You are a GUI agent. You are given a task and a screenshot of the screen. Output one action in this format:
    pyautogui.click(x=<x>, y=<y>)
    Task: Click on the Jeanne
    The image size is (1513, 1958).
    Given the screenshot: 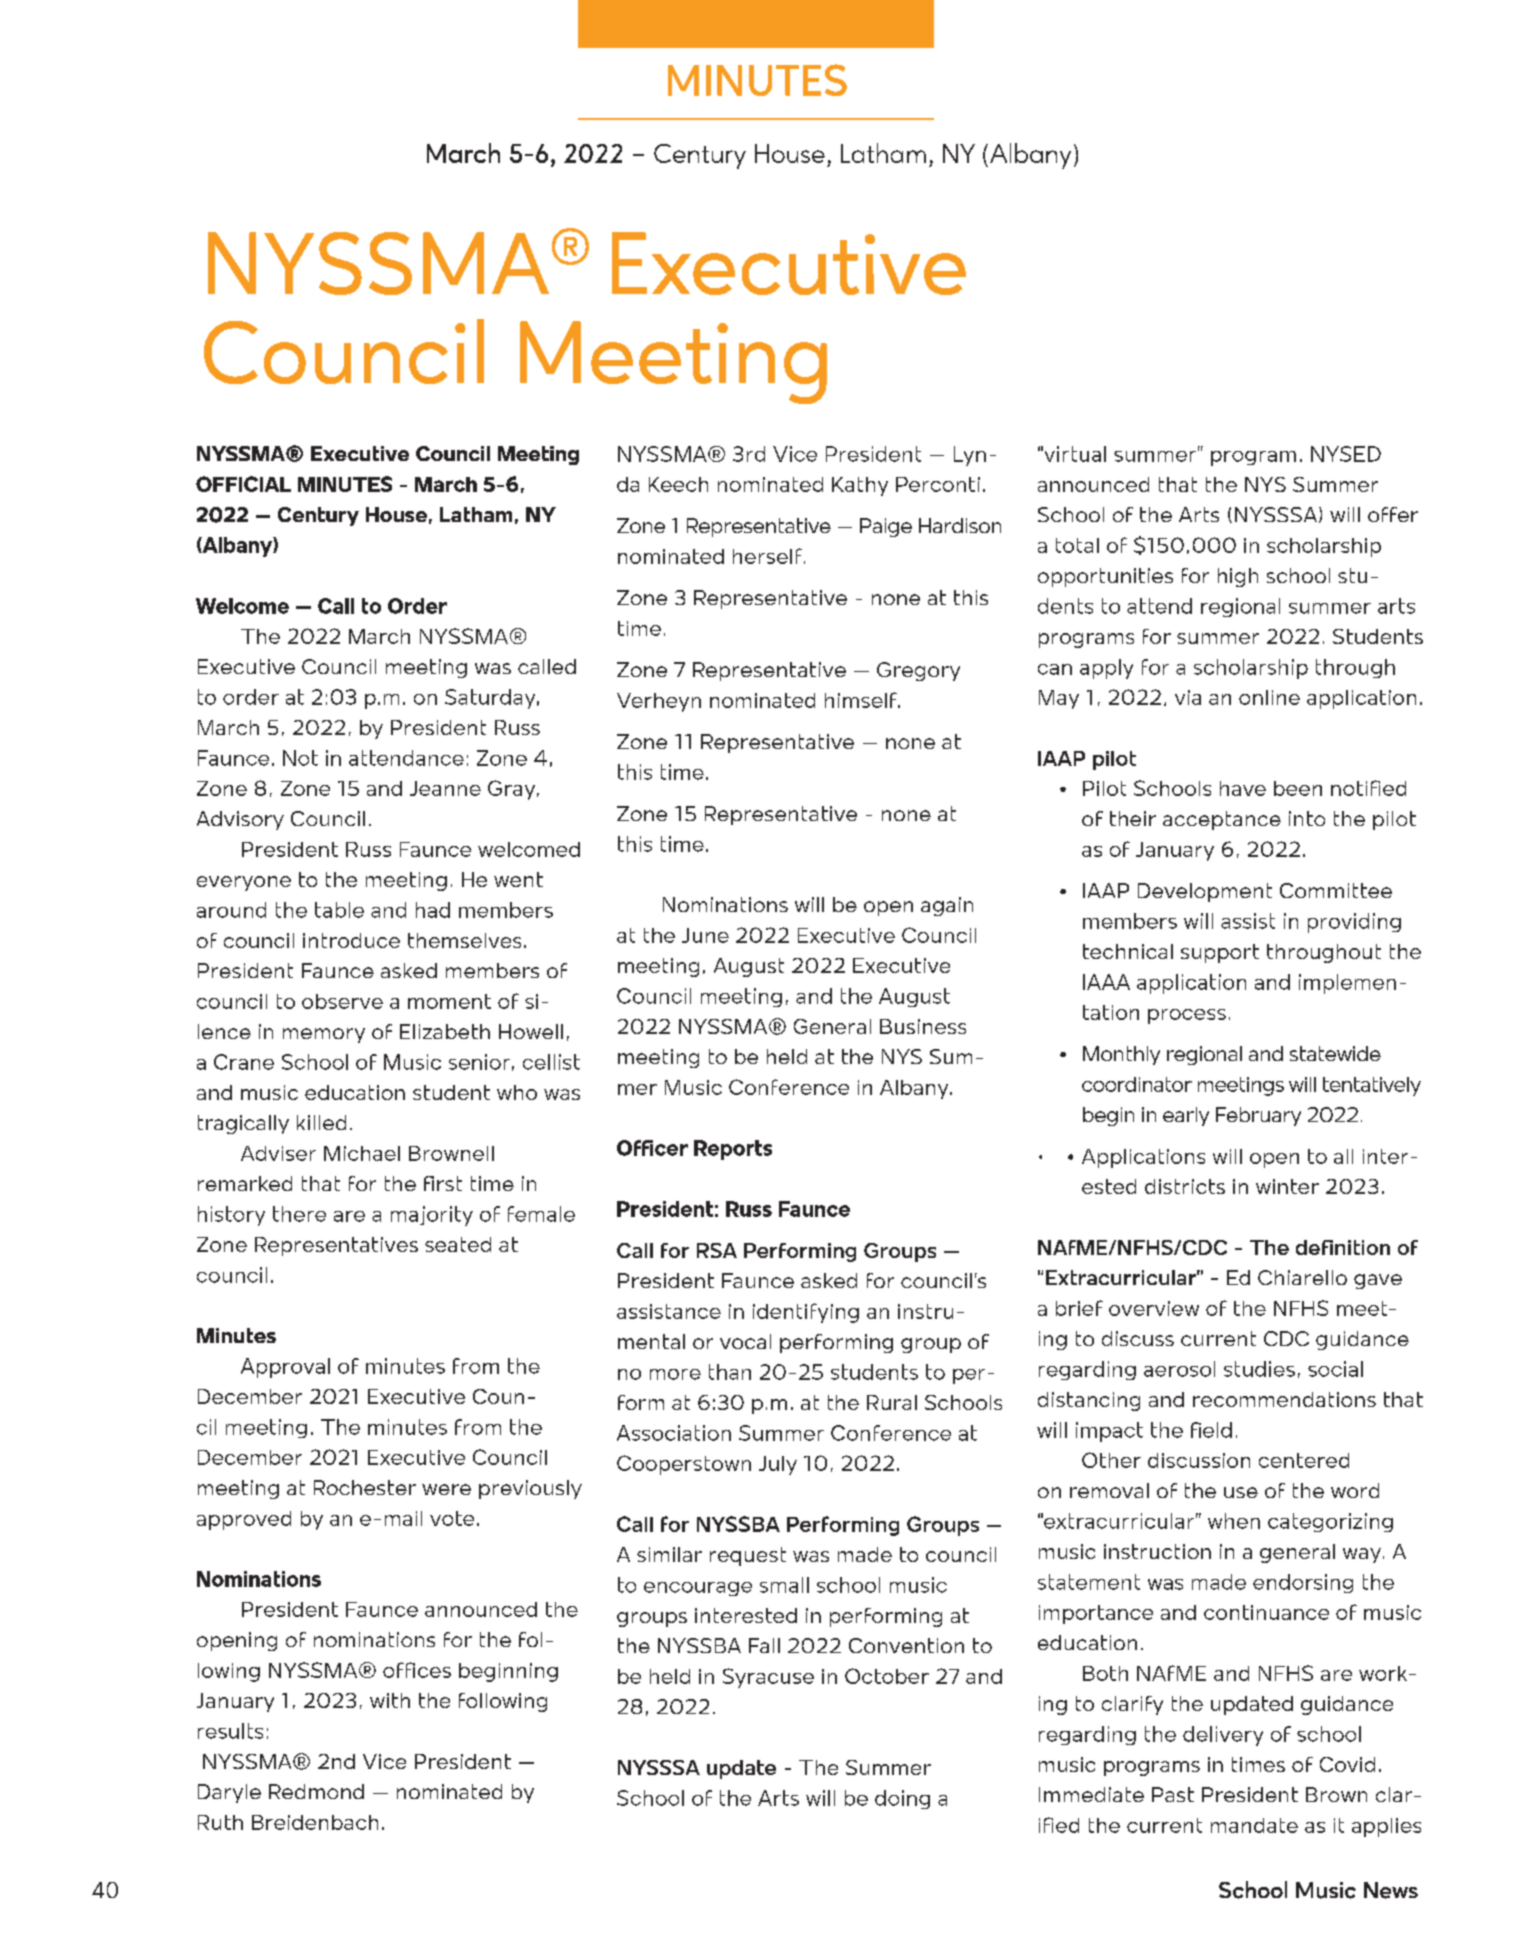 What is the action you would take?
    pyautogui.click(x=445, y=788)
